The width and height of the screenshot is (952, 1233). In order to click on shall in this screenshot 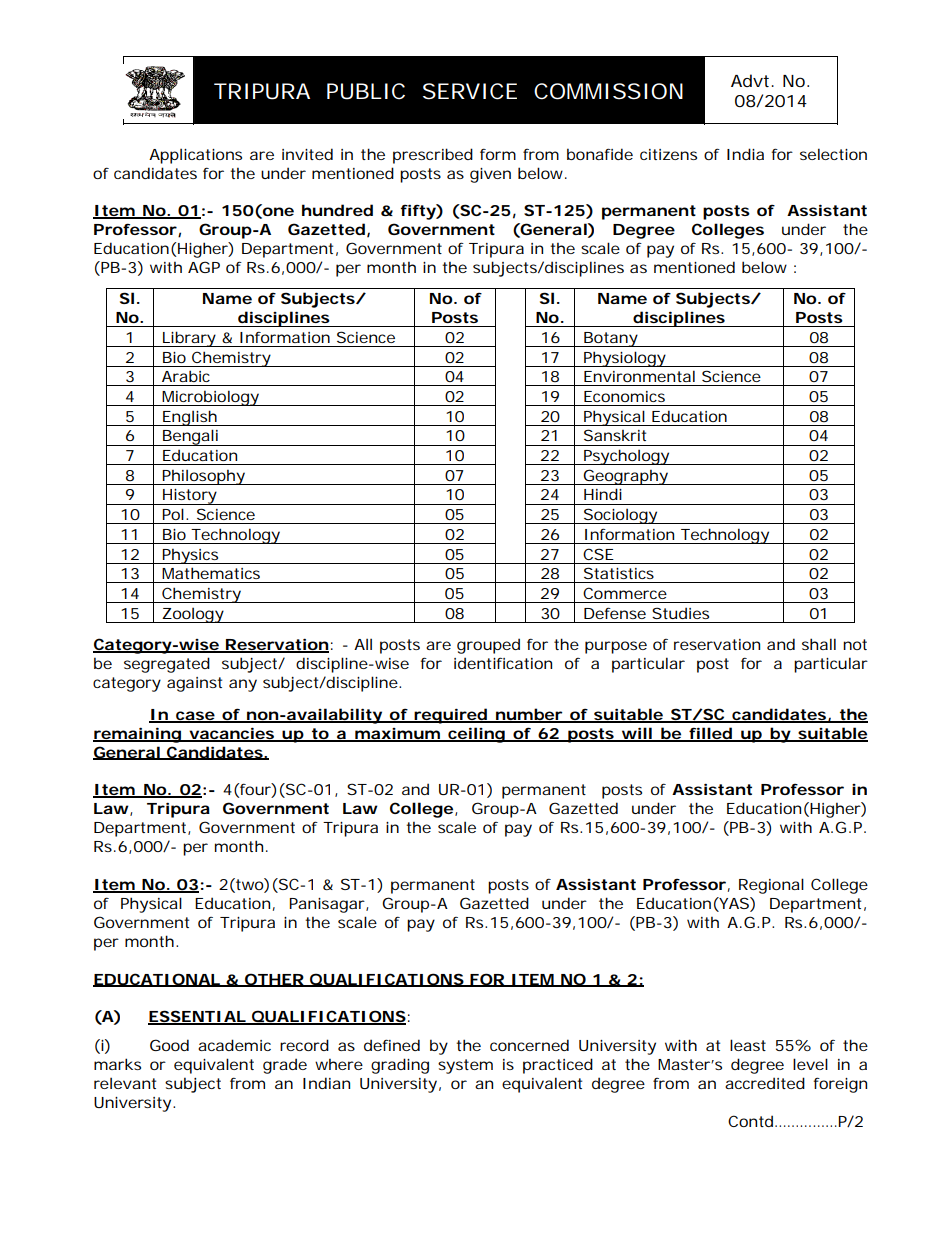, I will do `click(819, 644)`.
